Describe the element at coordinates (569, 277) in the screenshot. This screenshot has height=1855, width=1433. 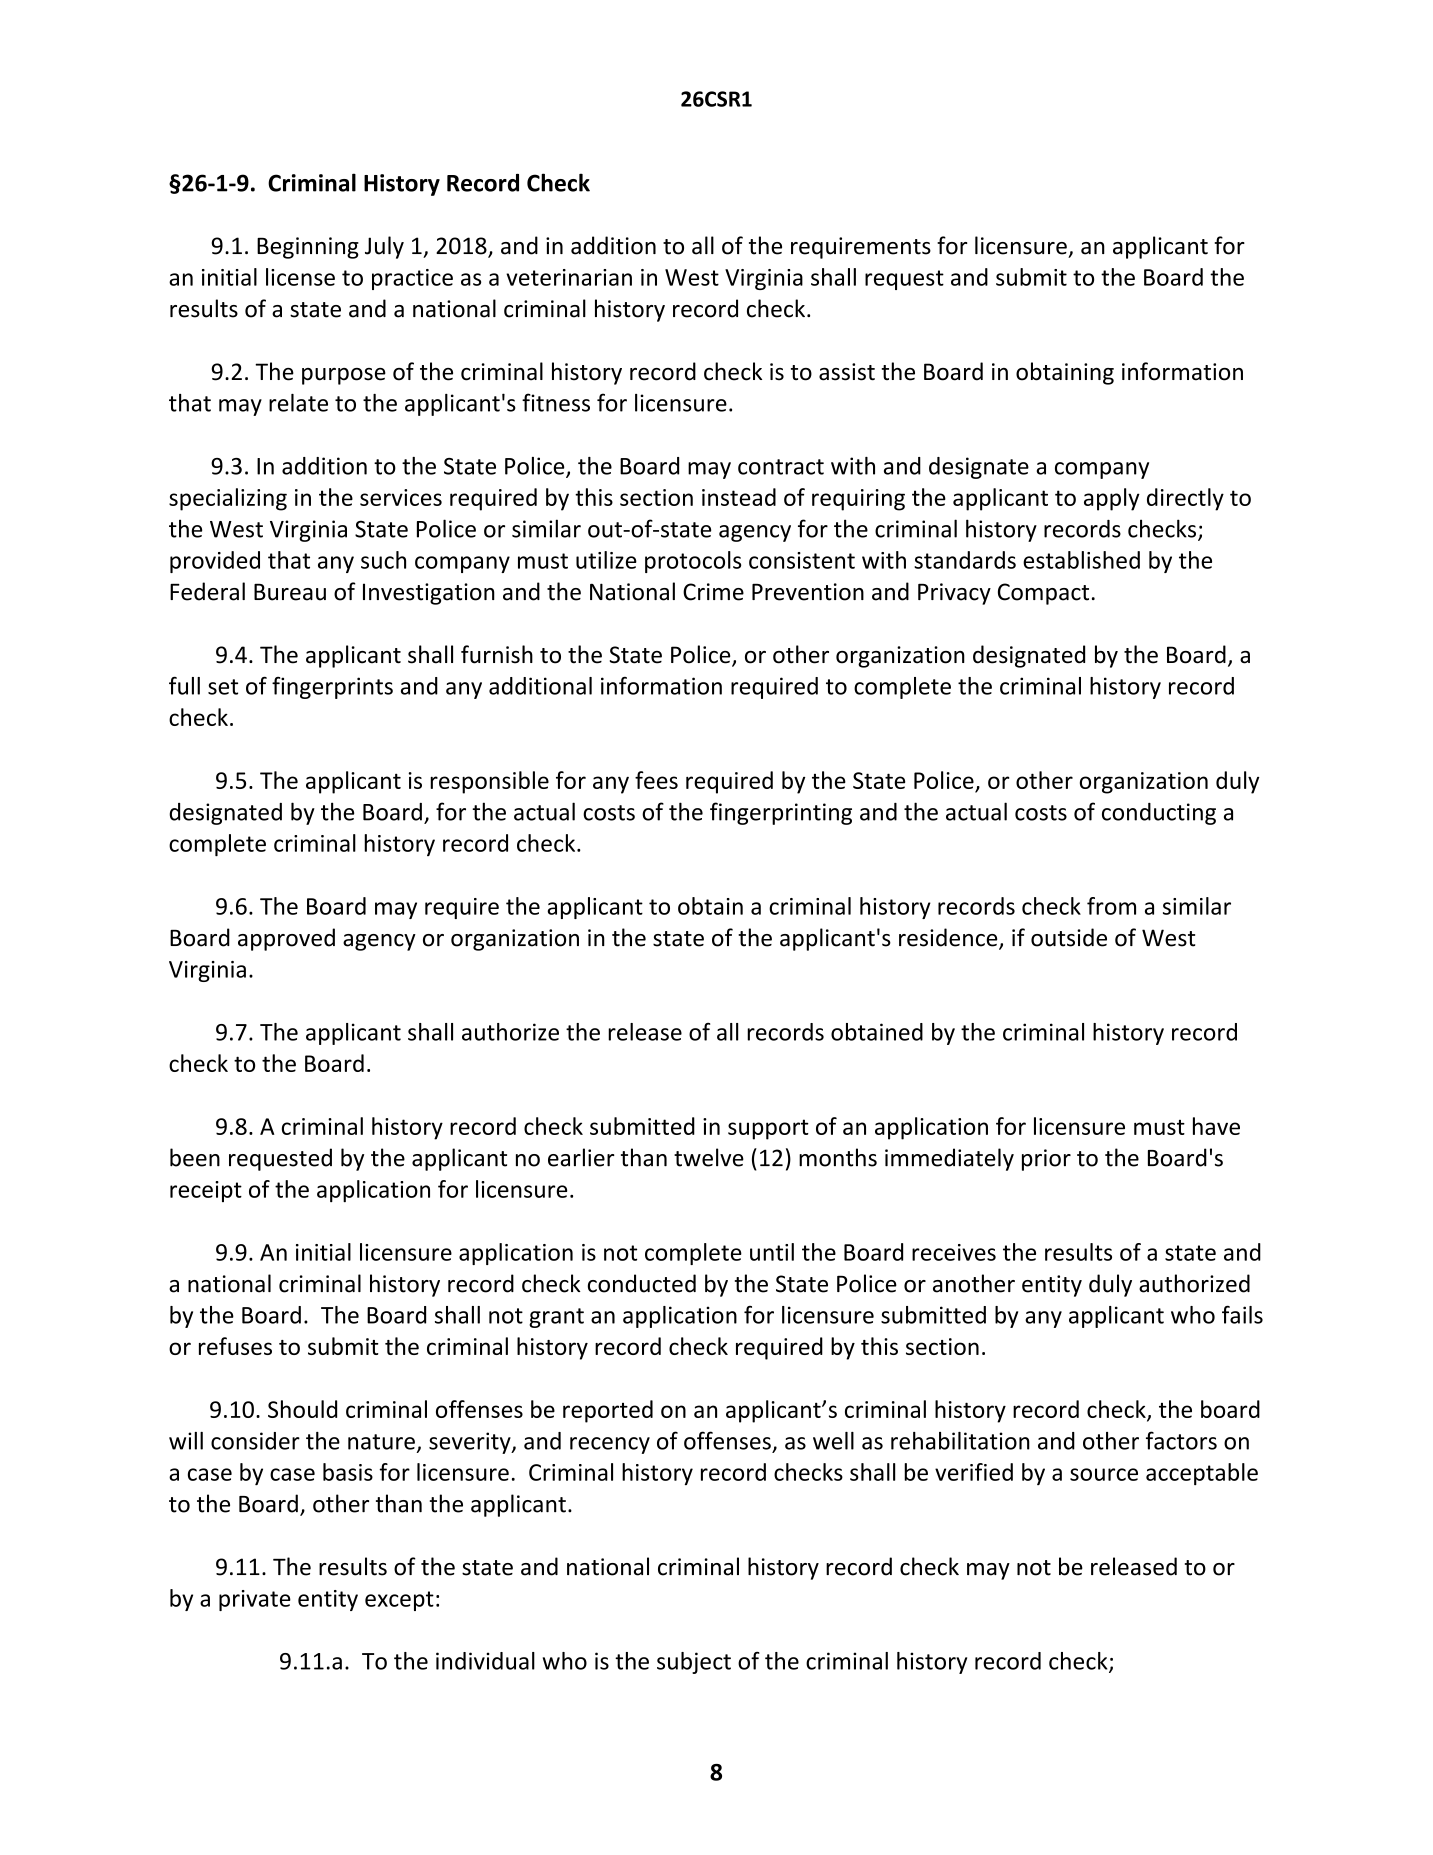
I see `veterinarian` at that location.
